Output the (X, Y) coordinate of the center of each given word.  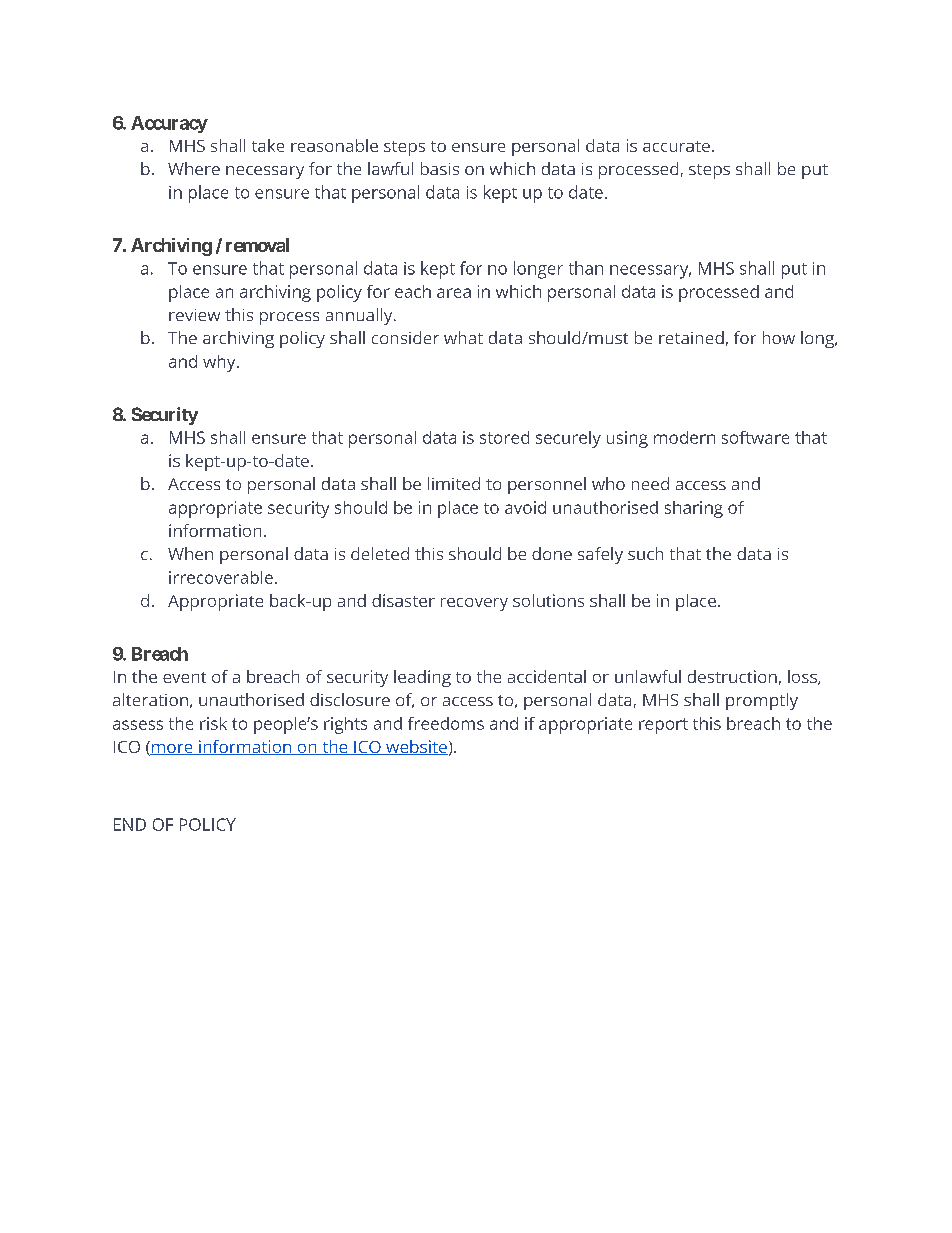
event (184, 677)
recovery (474, 604)
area (454, 293)
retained (691, 337)
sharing (694, 509)
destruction (732, 676)
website (416, 747)
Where (194, 168)
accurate (676, 146)
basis (440, 168)
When (190, 553)
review (194, 315)
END (130, 824)
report (663, 726)
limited (454, 483)
